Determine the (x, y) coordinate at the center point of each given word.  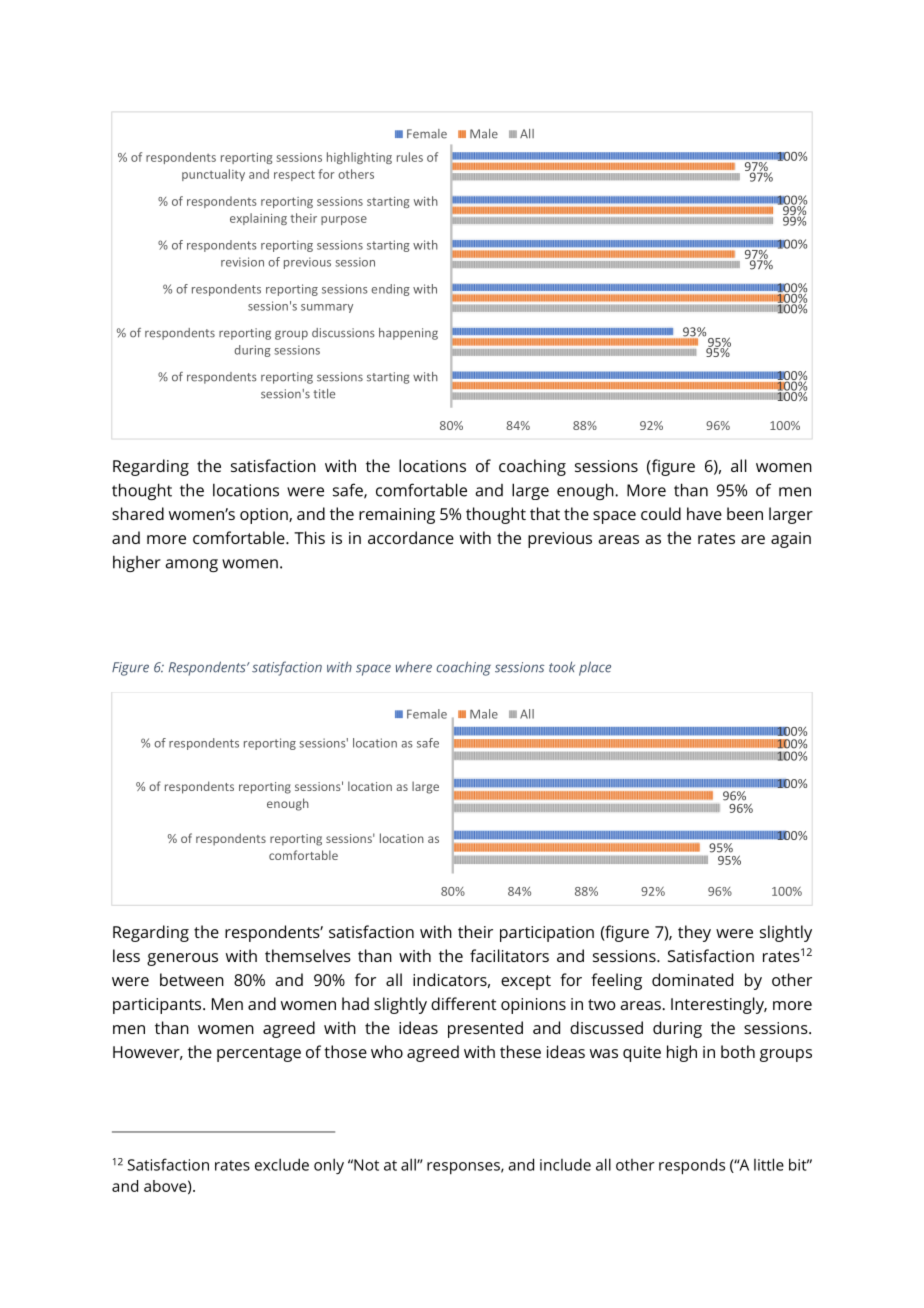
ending (390, 290)
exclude (282, 1164)
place (595, 668)
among (191, 565)
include (565, 1164)
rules (410, 157)
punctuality (213, 175)
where (414, 667)
